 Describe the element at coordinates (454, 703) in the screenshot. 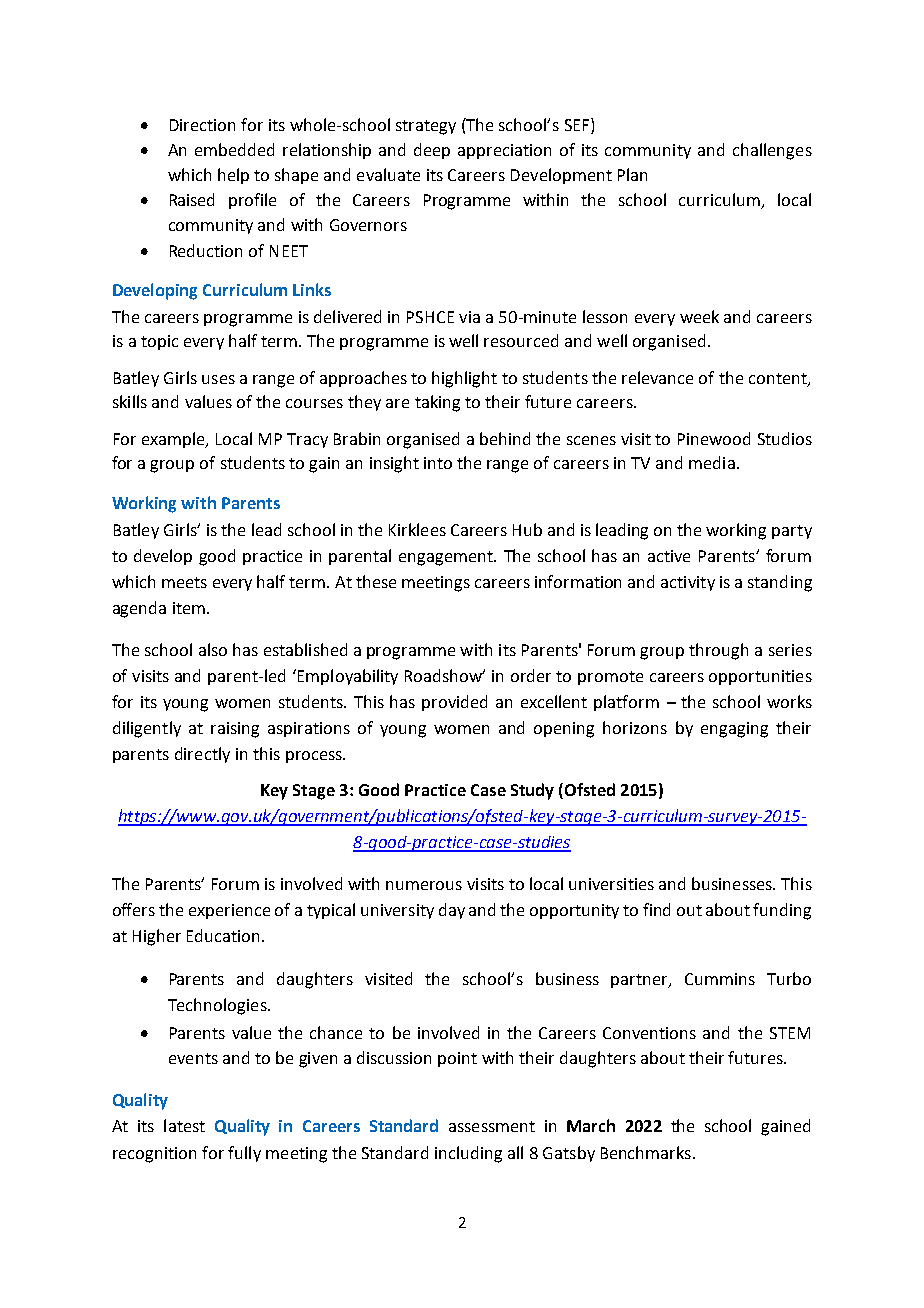

I see `provided` at that location.
